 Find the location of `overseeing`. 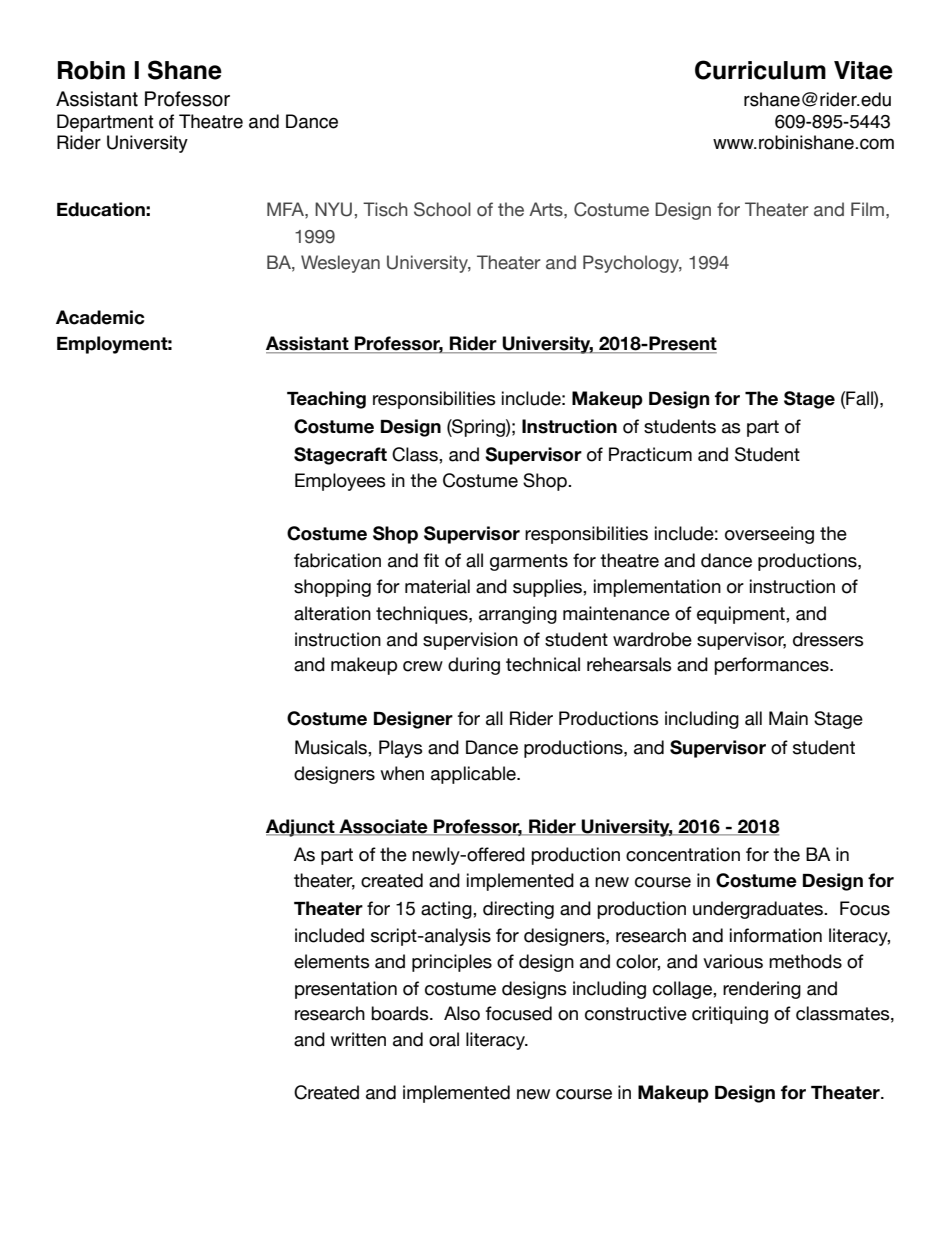

overseeing is located at coordinates (769, 535).
